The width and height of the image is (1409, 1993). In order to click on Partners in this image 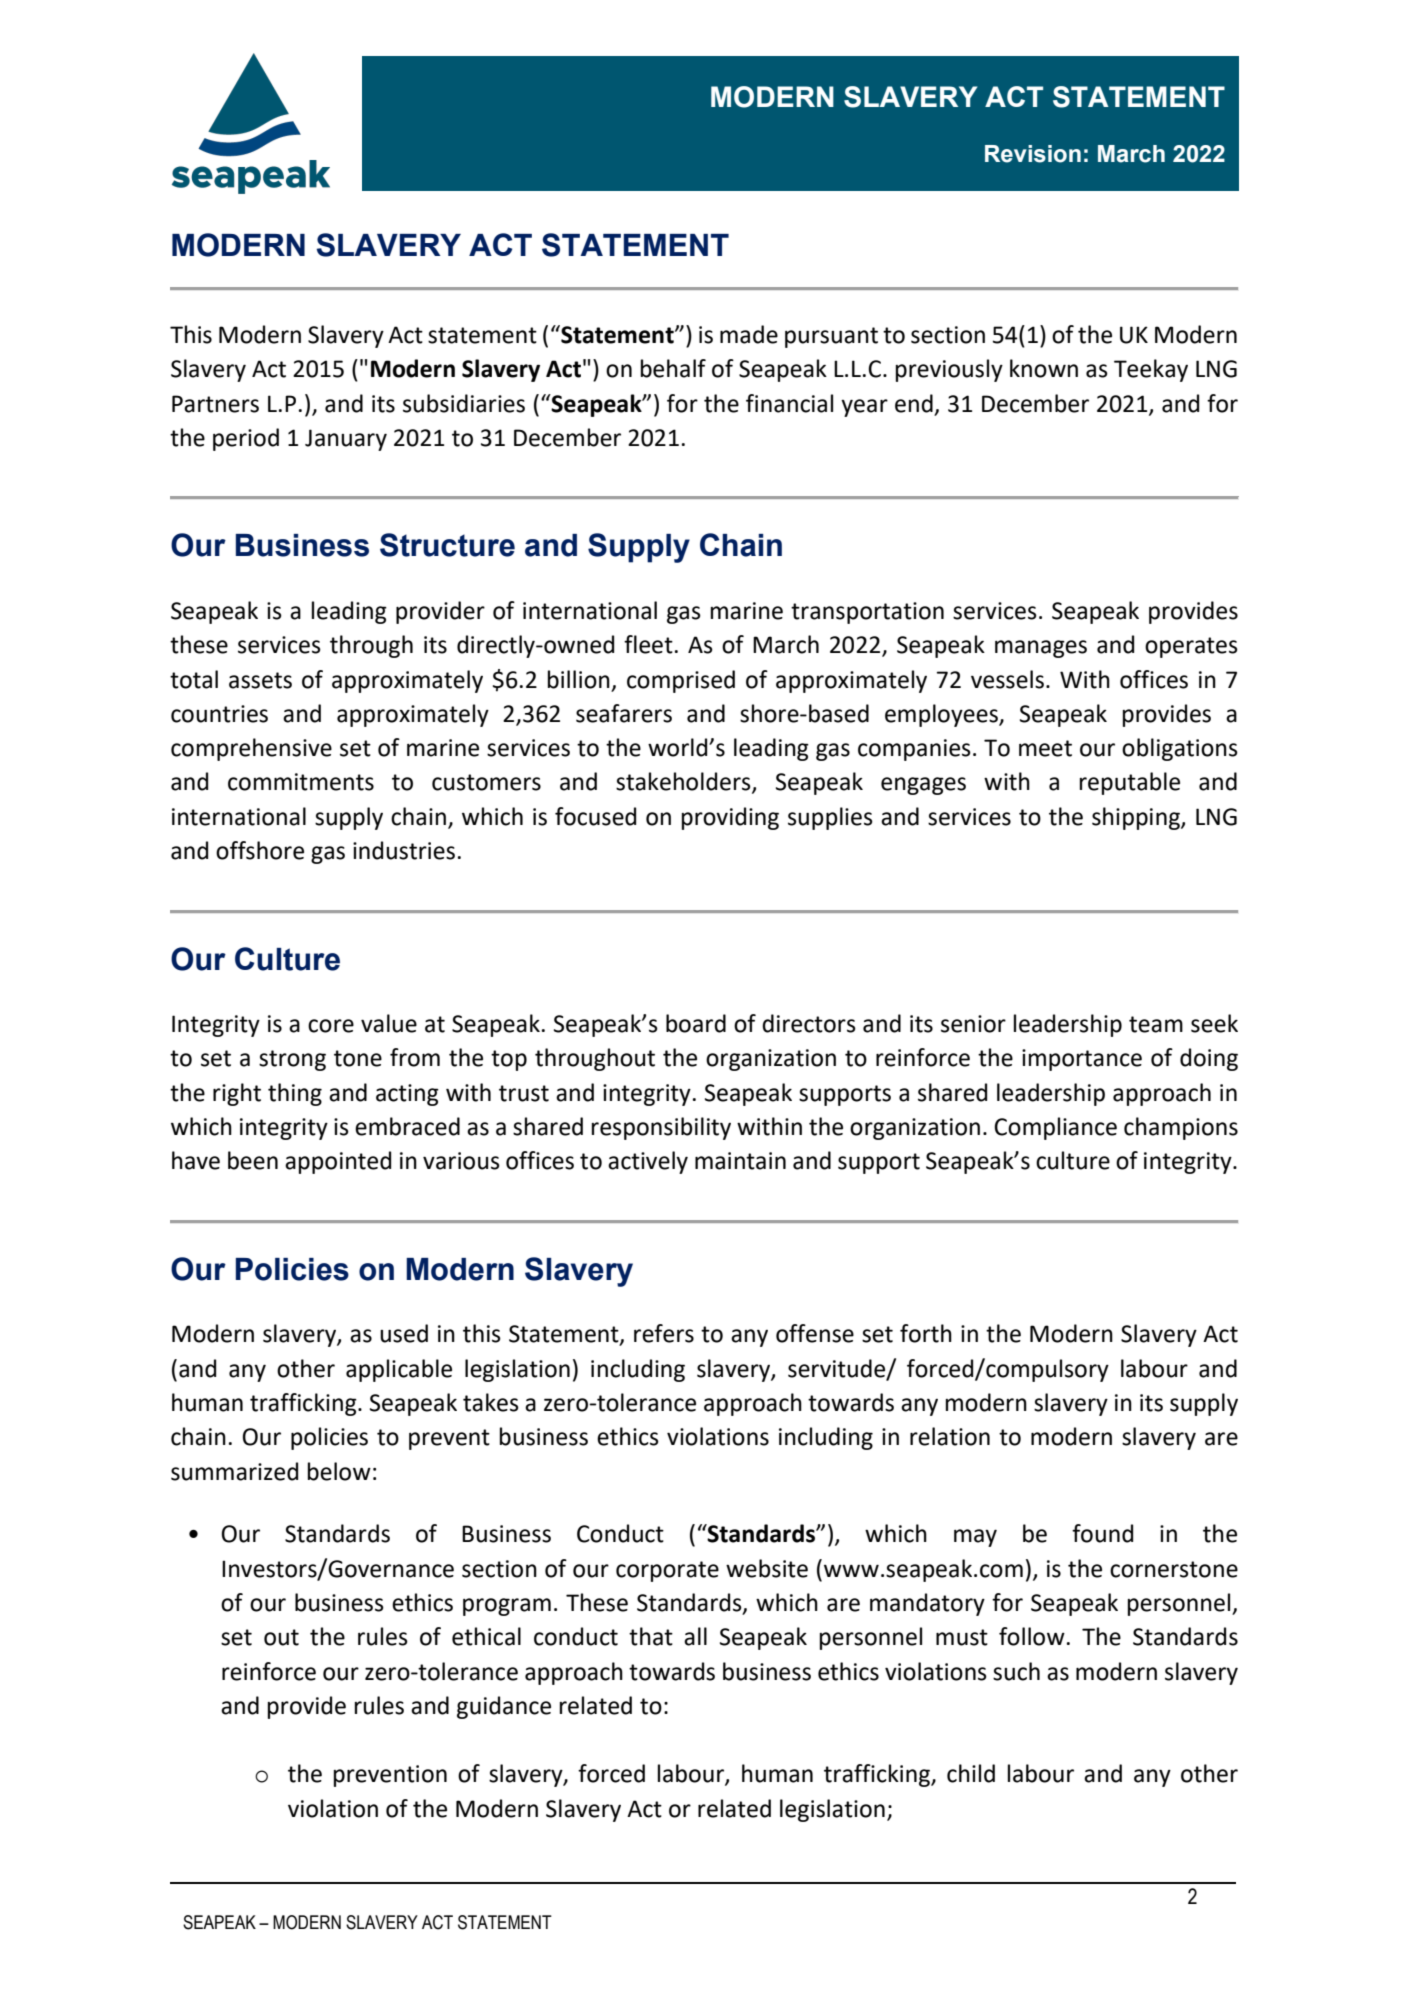, I will do `click(215, 404)`.
